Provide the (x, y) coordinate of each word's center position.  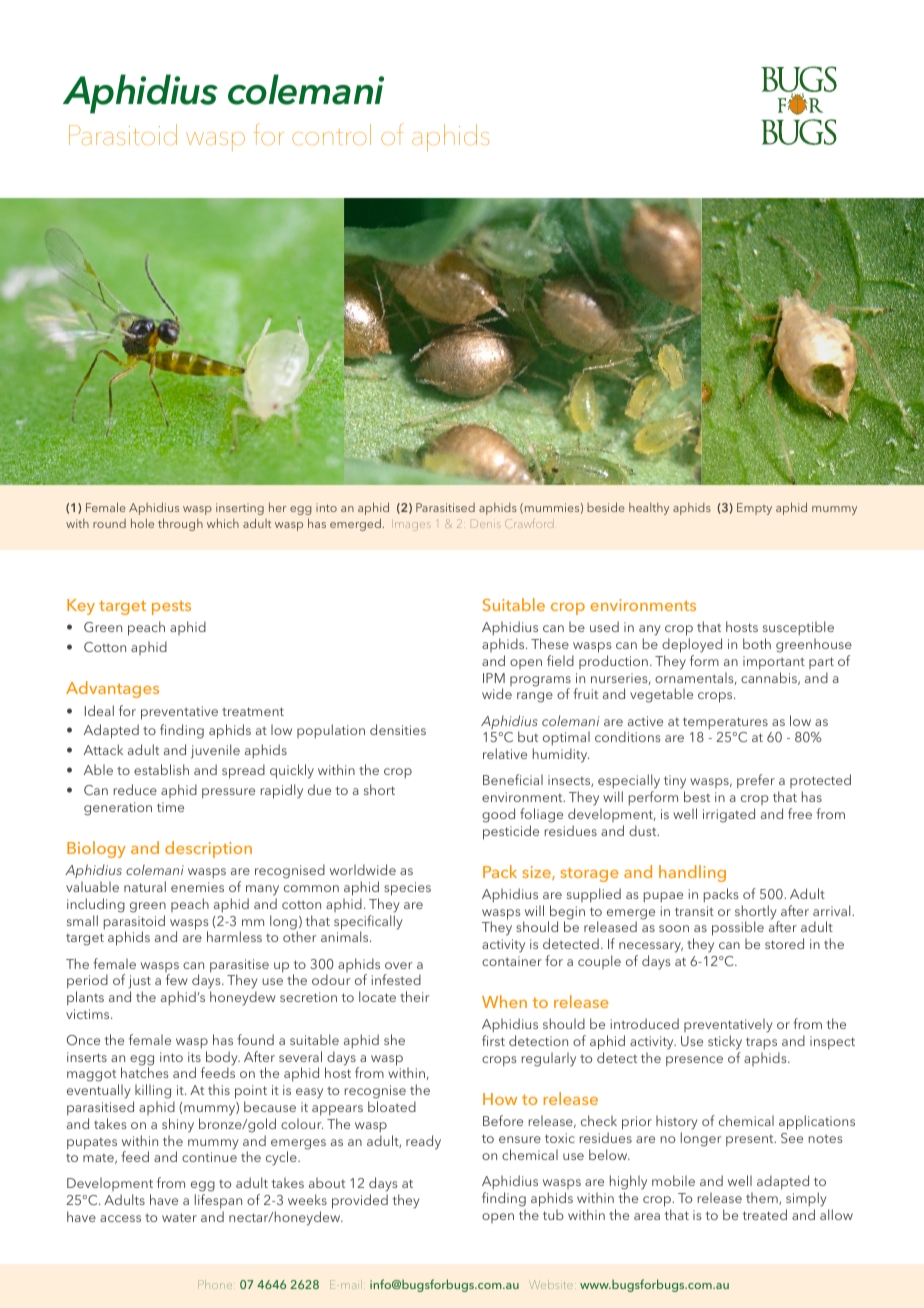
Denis (486, 523)
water (179, 1217)
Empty (754, 509)
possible (738, 930)
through (180, 524)
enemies (197, 887)
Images (413, 526)
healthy (649, 509)
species (407, 889)
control (331, 134)
